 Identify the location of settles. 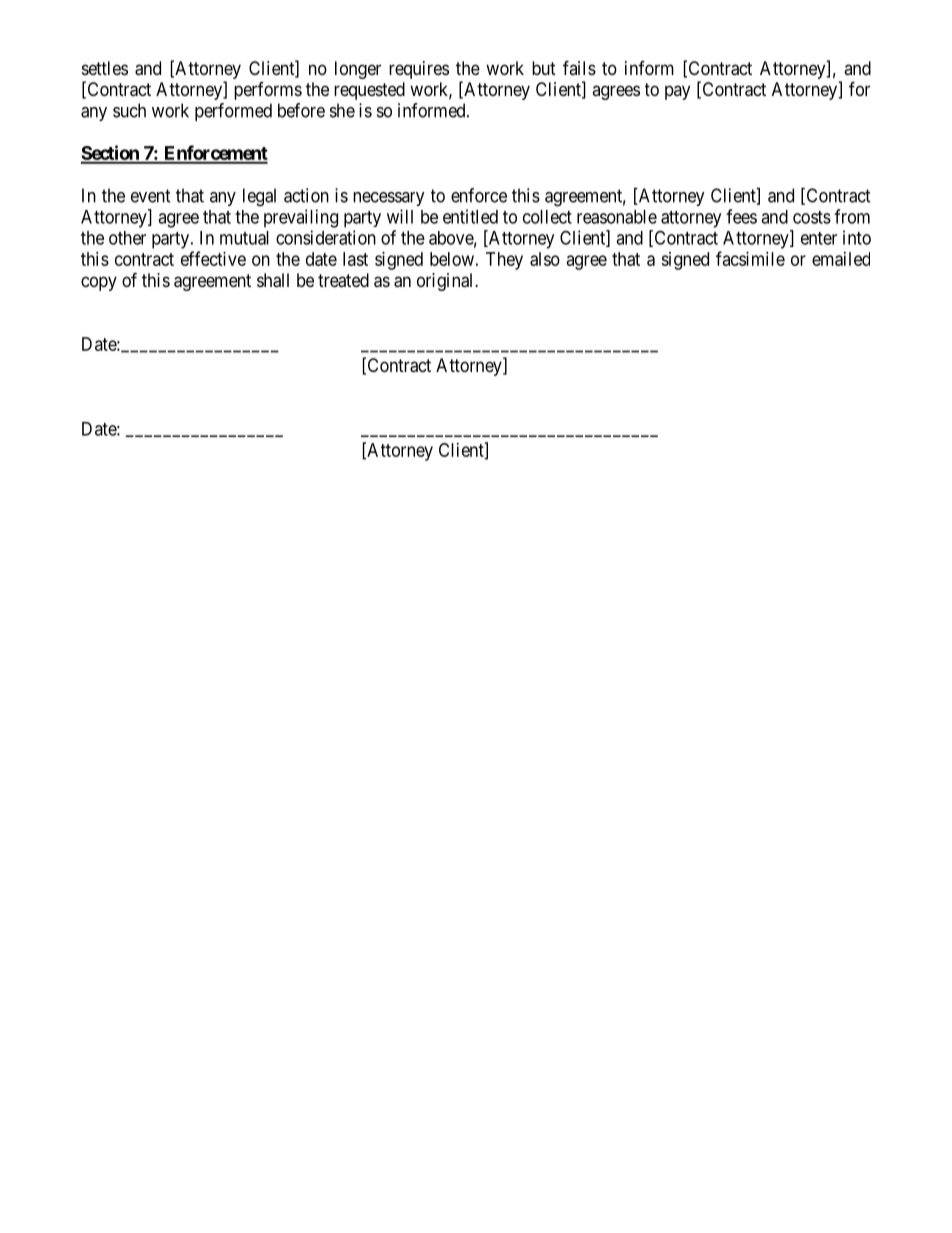
(105, 68).
